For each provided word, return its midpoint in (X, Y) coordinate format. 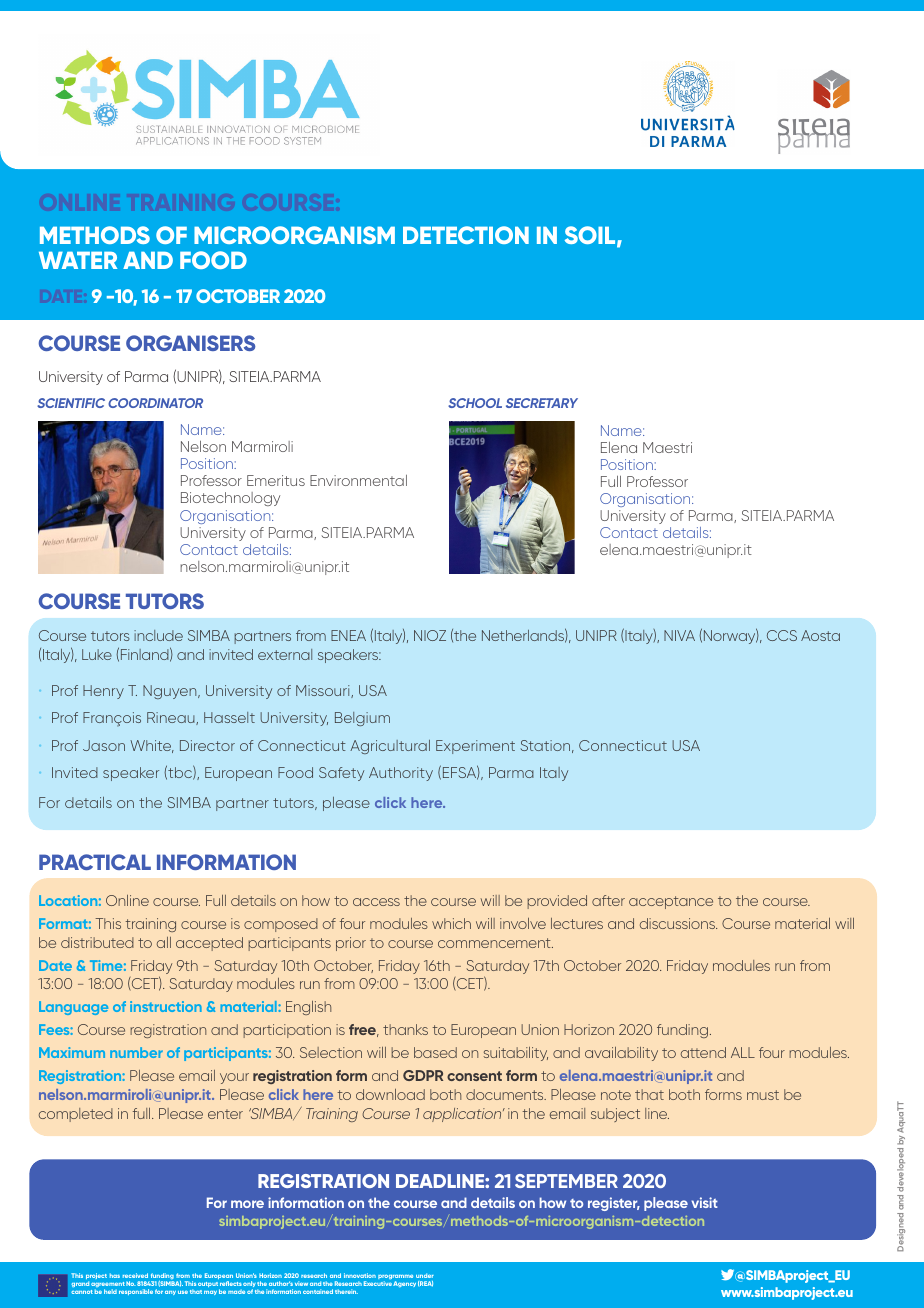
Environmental (358, 480)
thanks (405, 1029)
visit (705, 1202)
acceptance (671, 902)
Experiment (475, 747)
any (170, 1293)
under (425, 1277)
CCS (782, 635)
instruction (166, 1006)
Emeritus (276, 480)
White (152, 746)
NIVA (679, 635)
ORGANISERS (191, 343)
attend (703, 1052)
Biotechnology (230, 499)
